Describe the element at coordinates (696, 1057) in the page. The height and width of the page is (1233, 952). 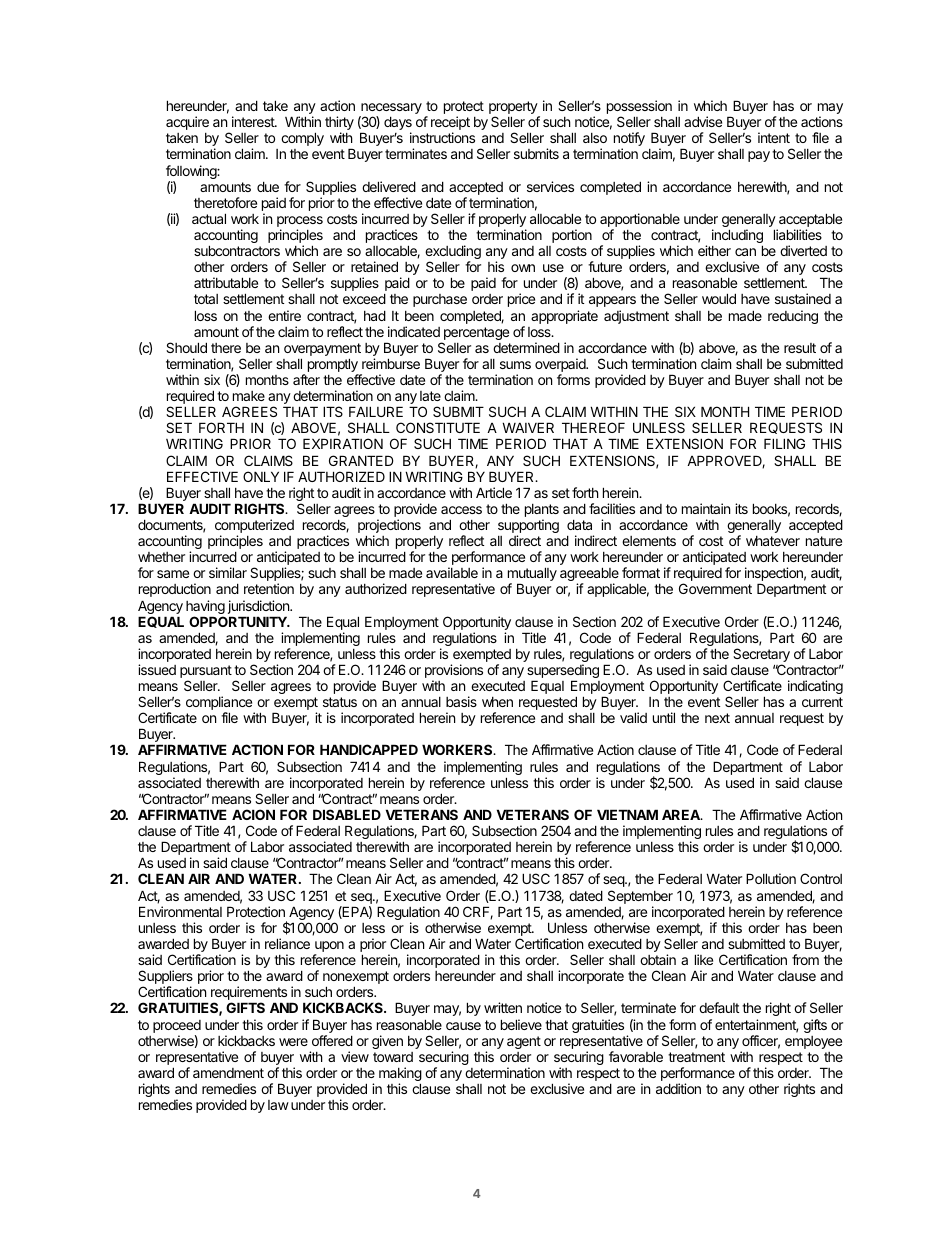
I see `treatment` at that location.
